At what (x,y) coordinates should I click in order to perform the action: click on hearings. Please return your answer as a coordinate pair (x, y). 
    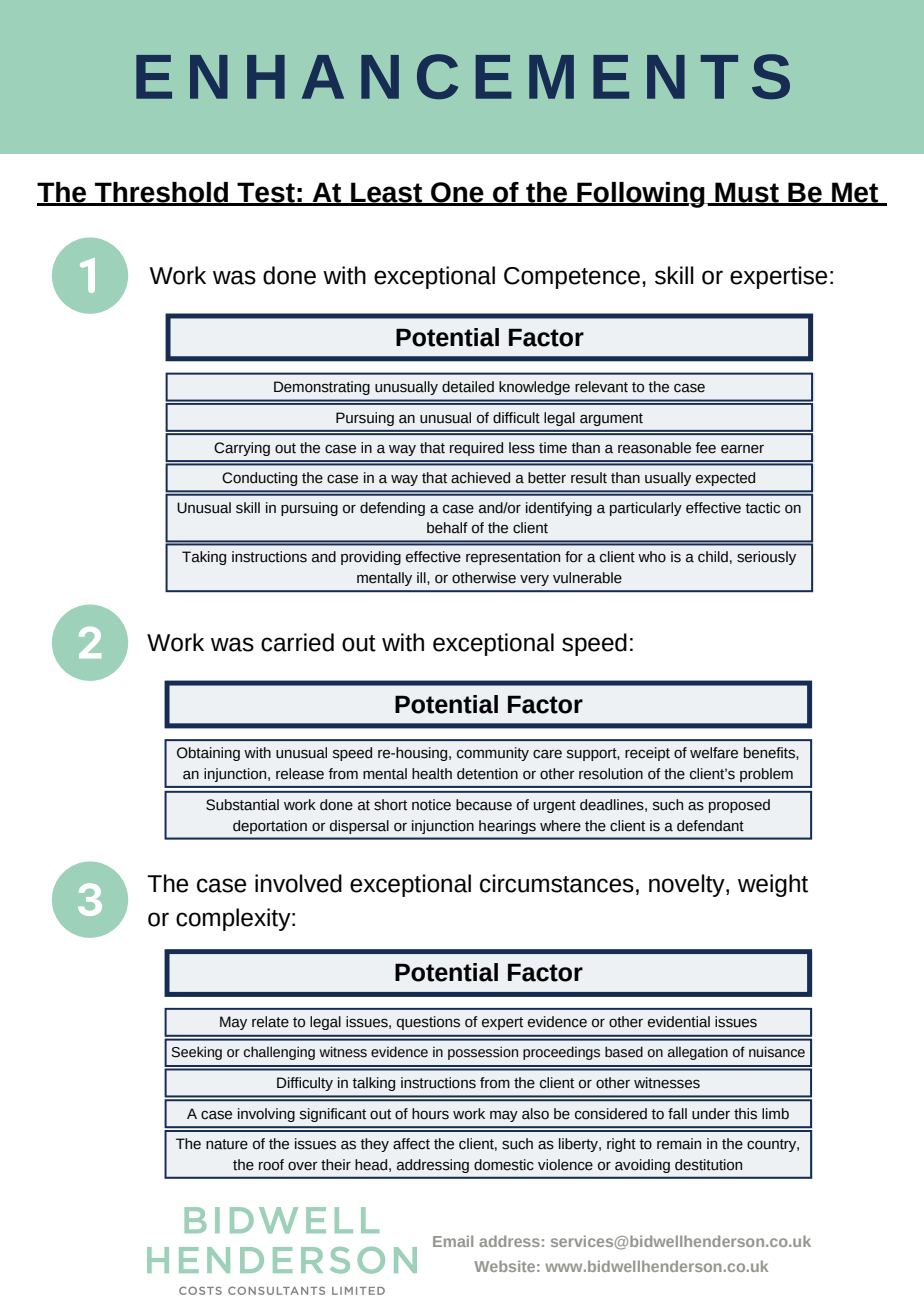
    Looking at the image, I should click on (507, 827).
